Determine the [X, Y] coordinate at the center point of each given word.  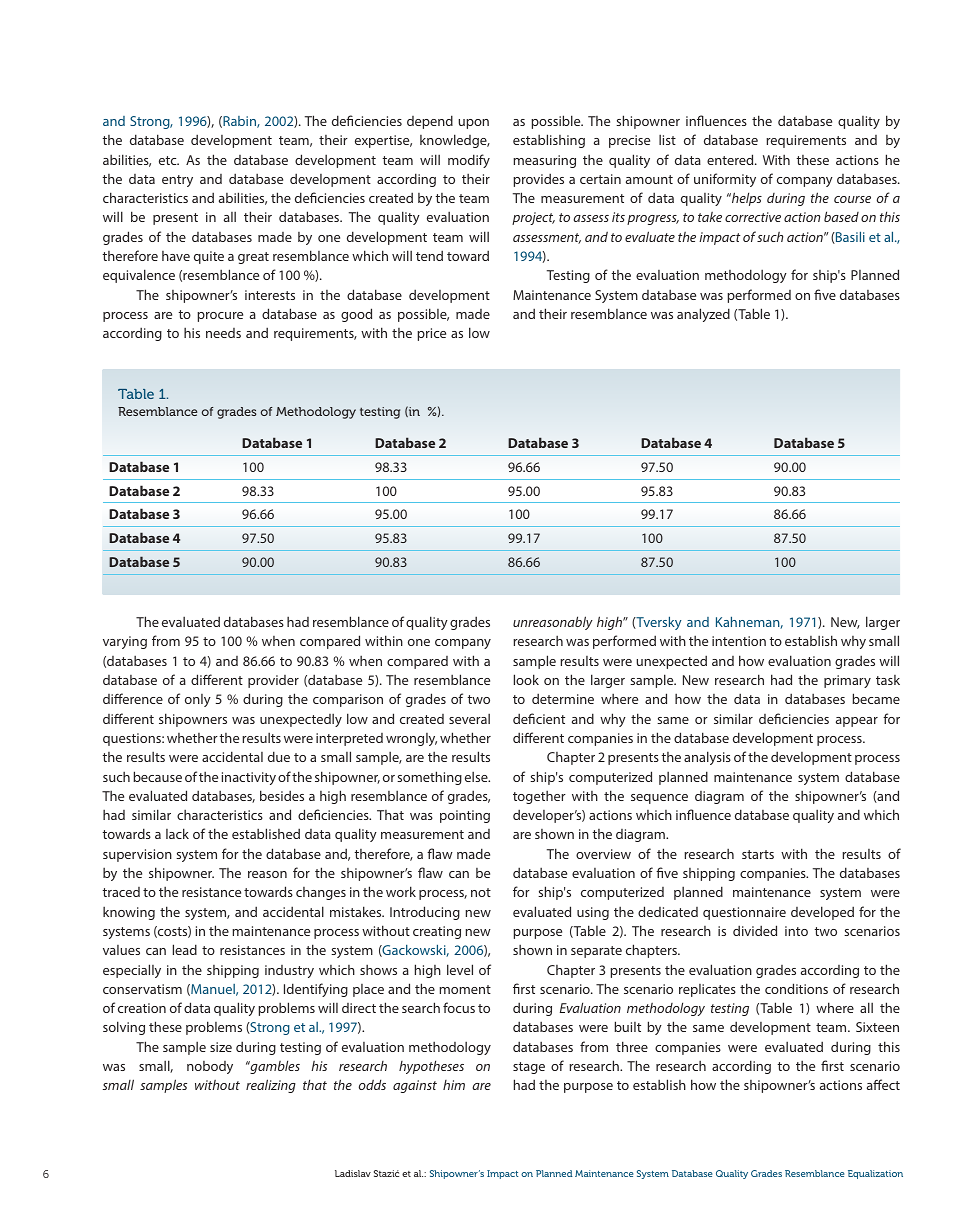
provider [273, 681]
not [481, 892]
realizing [271, 1086]
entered [731, 159]
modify [469, 161]
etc [169, 160]
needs [223, 333]
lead [185, 949]
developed [822, 913]
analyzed [703, 315]
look [526, 679]
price [431, 334]
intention [739, 641]
